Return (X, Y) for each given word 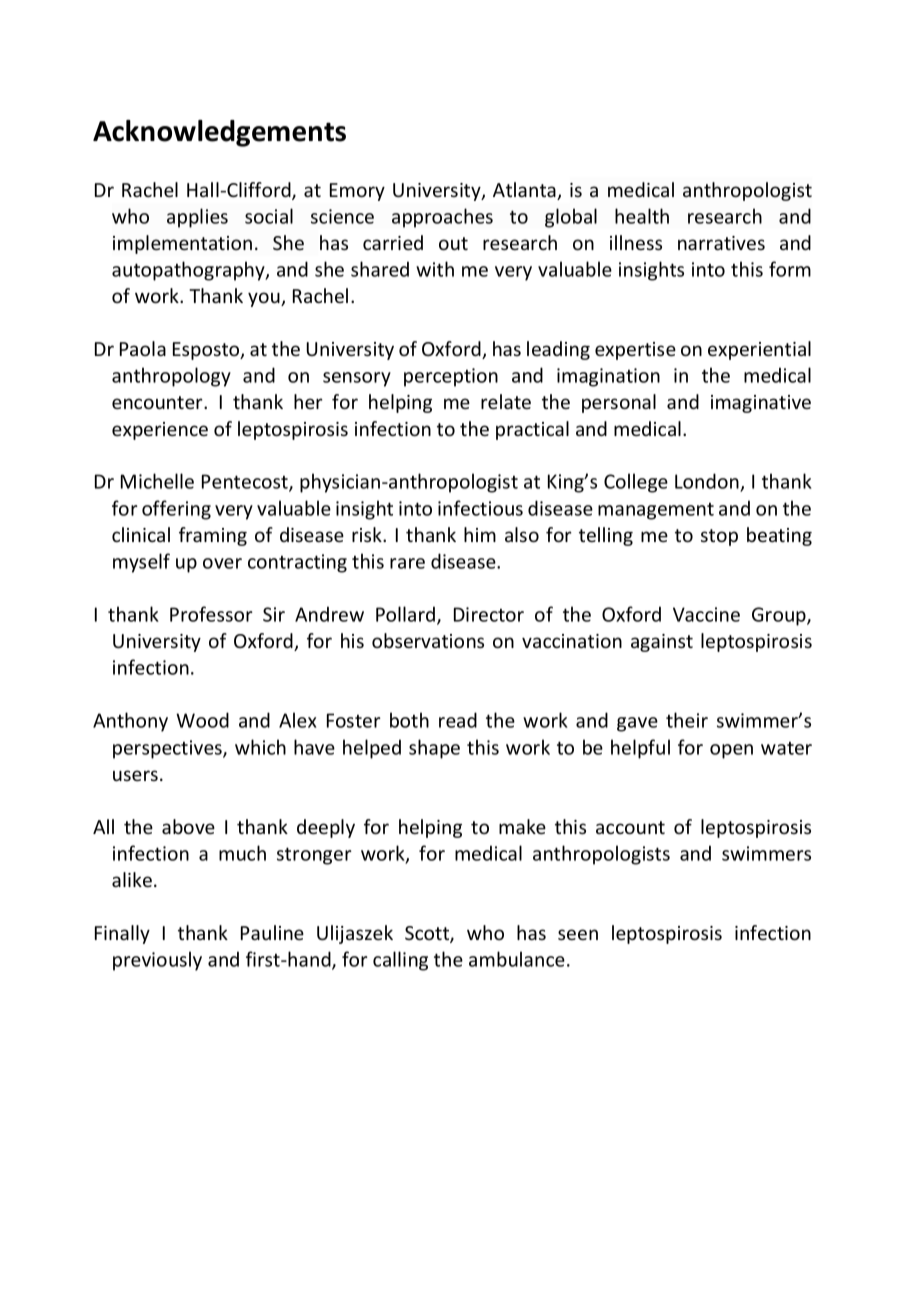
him (480, 534)
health (642, 216)
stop (719, 537)
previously (157, 961)
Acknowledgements (219, 133)
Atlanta (525, 191)
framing (213, 536)
